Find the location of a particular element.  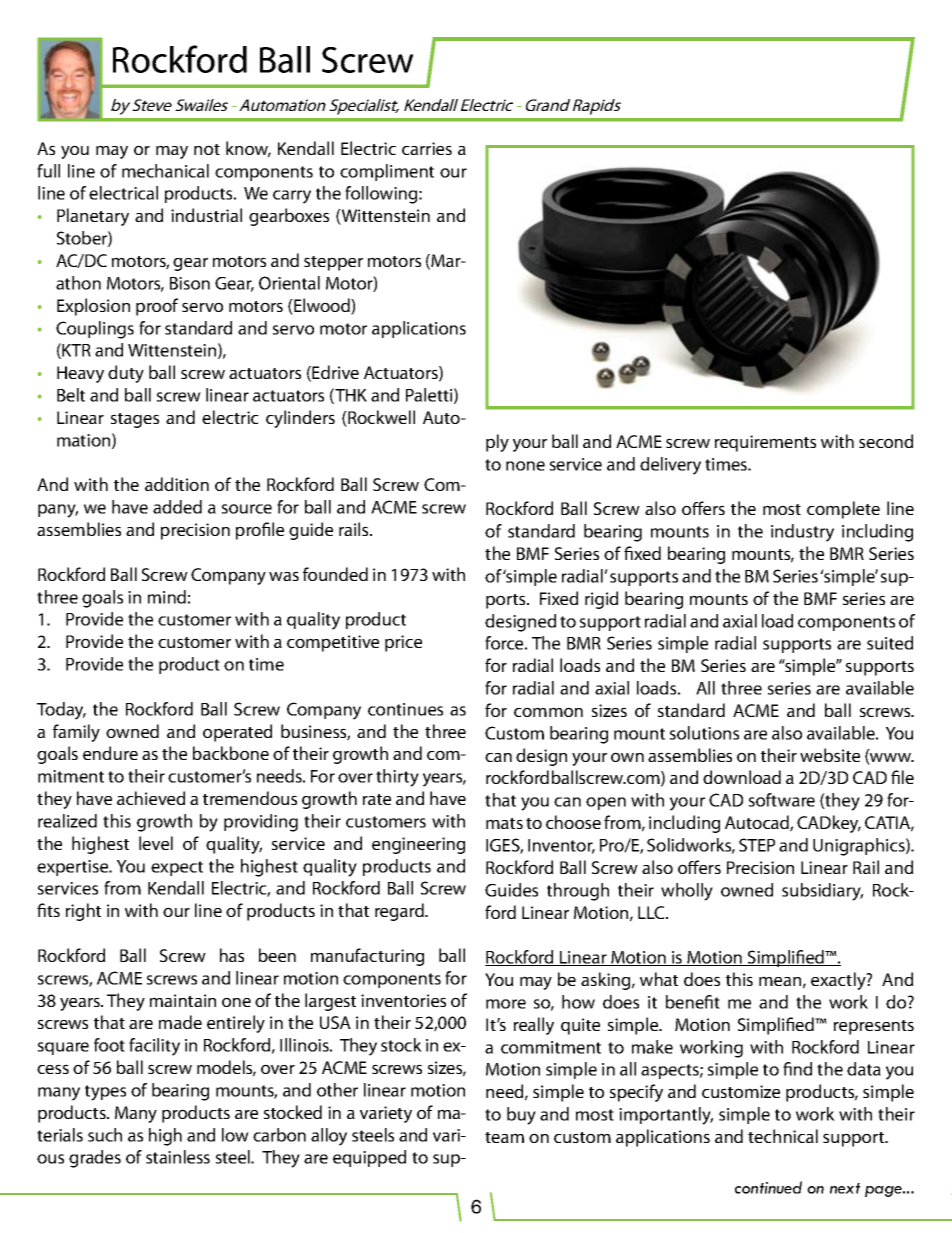

compliment is located at coordinates (387, 172).
